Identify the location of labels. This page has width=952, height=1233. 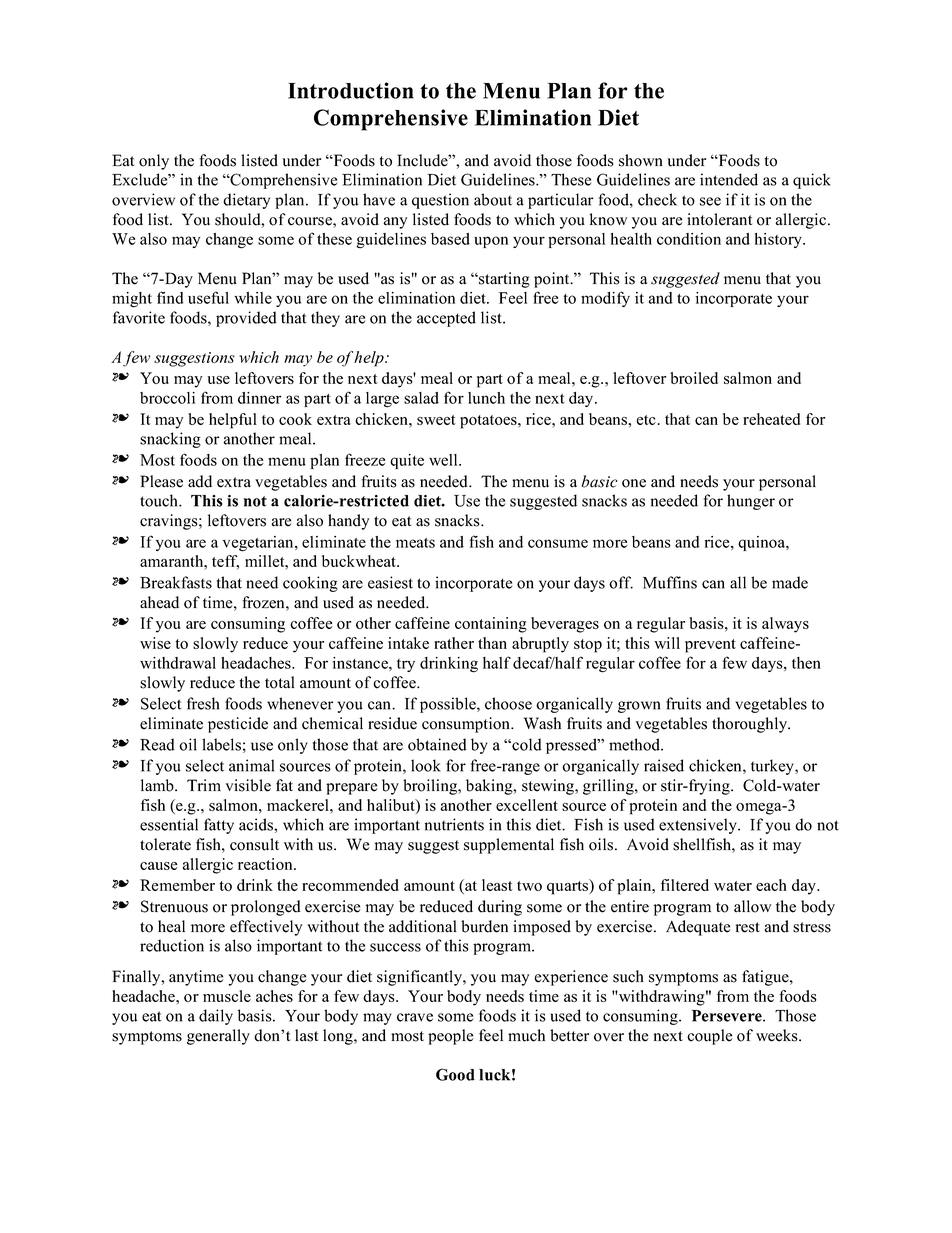
(221, 744).
